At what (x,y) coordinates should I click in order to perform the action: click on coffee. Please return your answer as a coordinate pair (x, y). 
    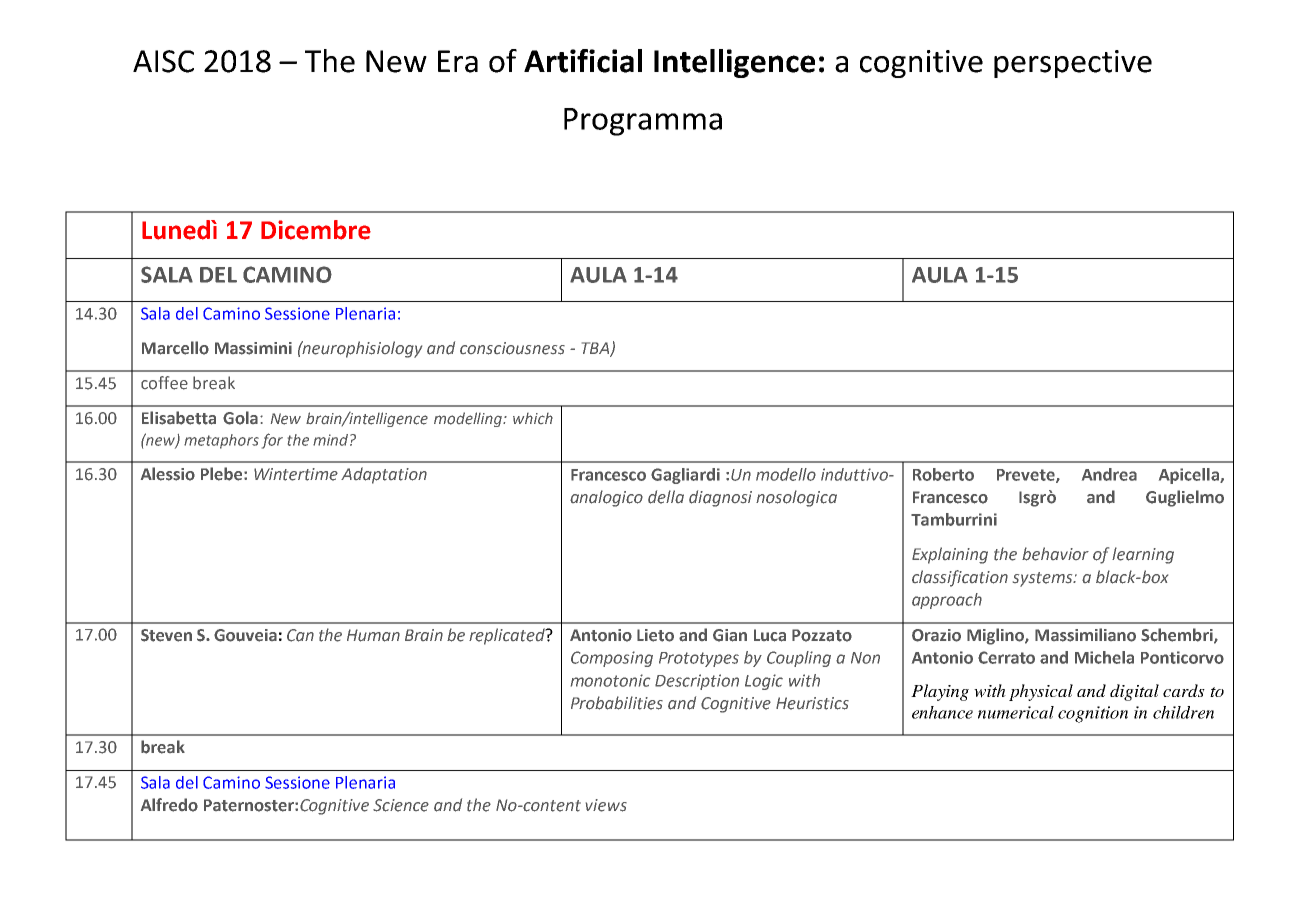
    Looking at the image, I should click on (164, 383).
